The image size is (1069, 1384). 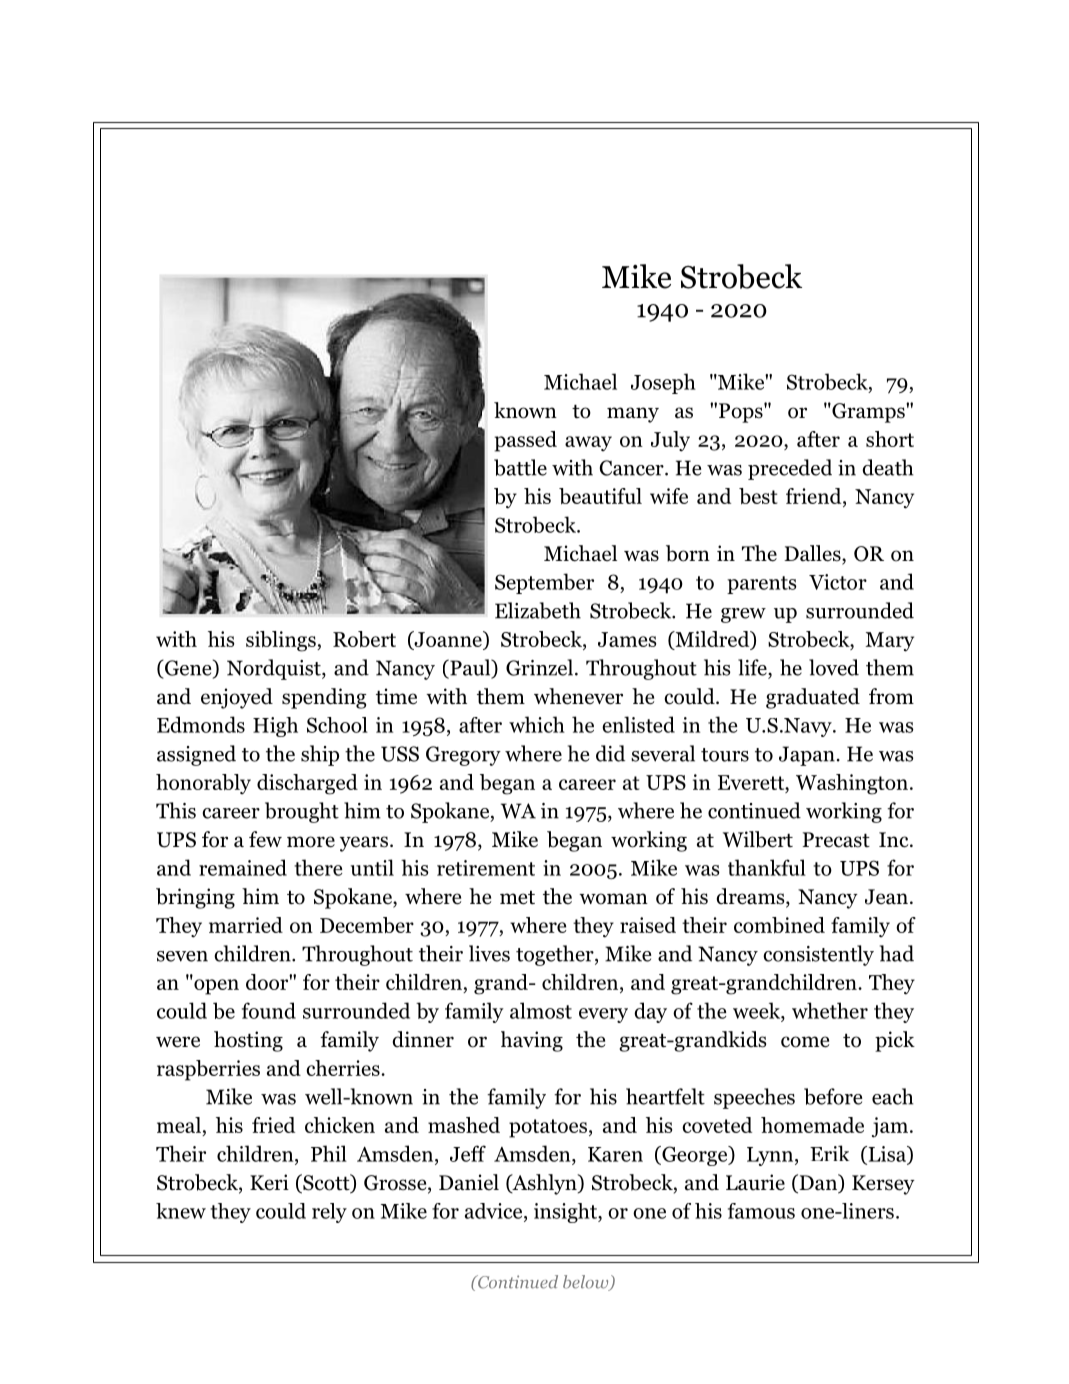 I want to click on Gramps, so click(x=868, y=413).
